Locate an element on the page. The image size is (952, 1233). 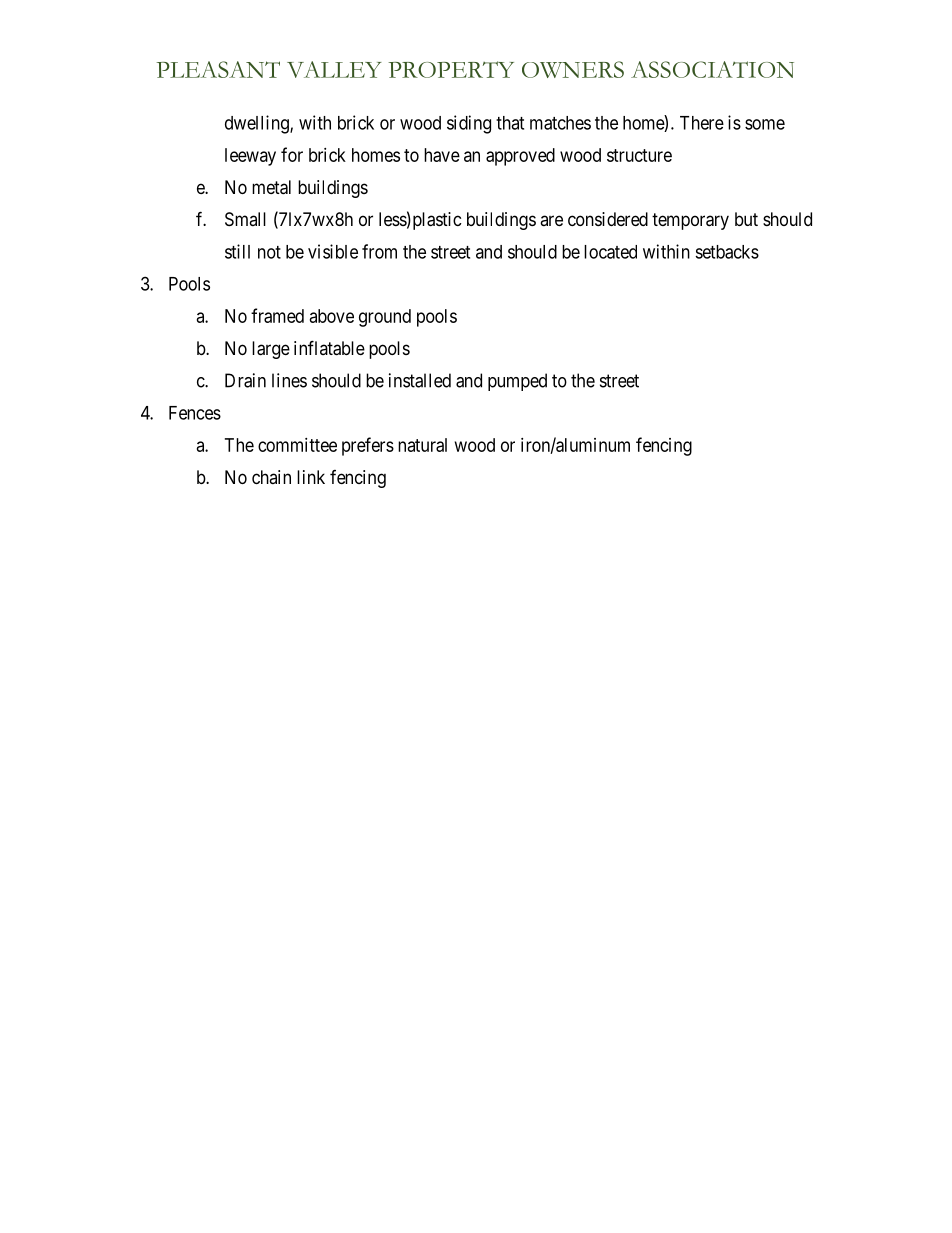
PROPERTY is located at coordinates (451, 69).
